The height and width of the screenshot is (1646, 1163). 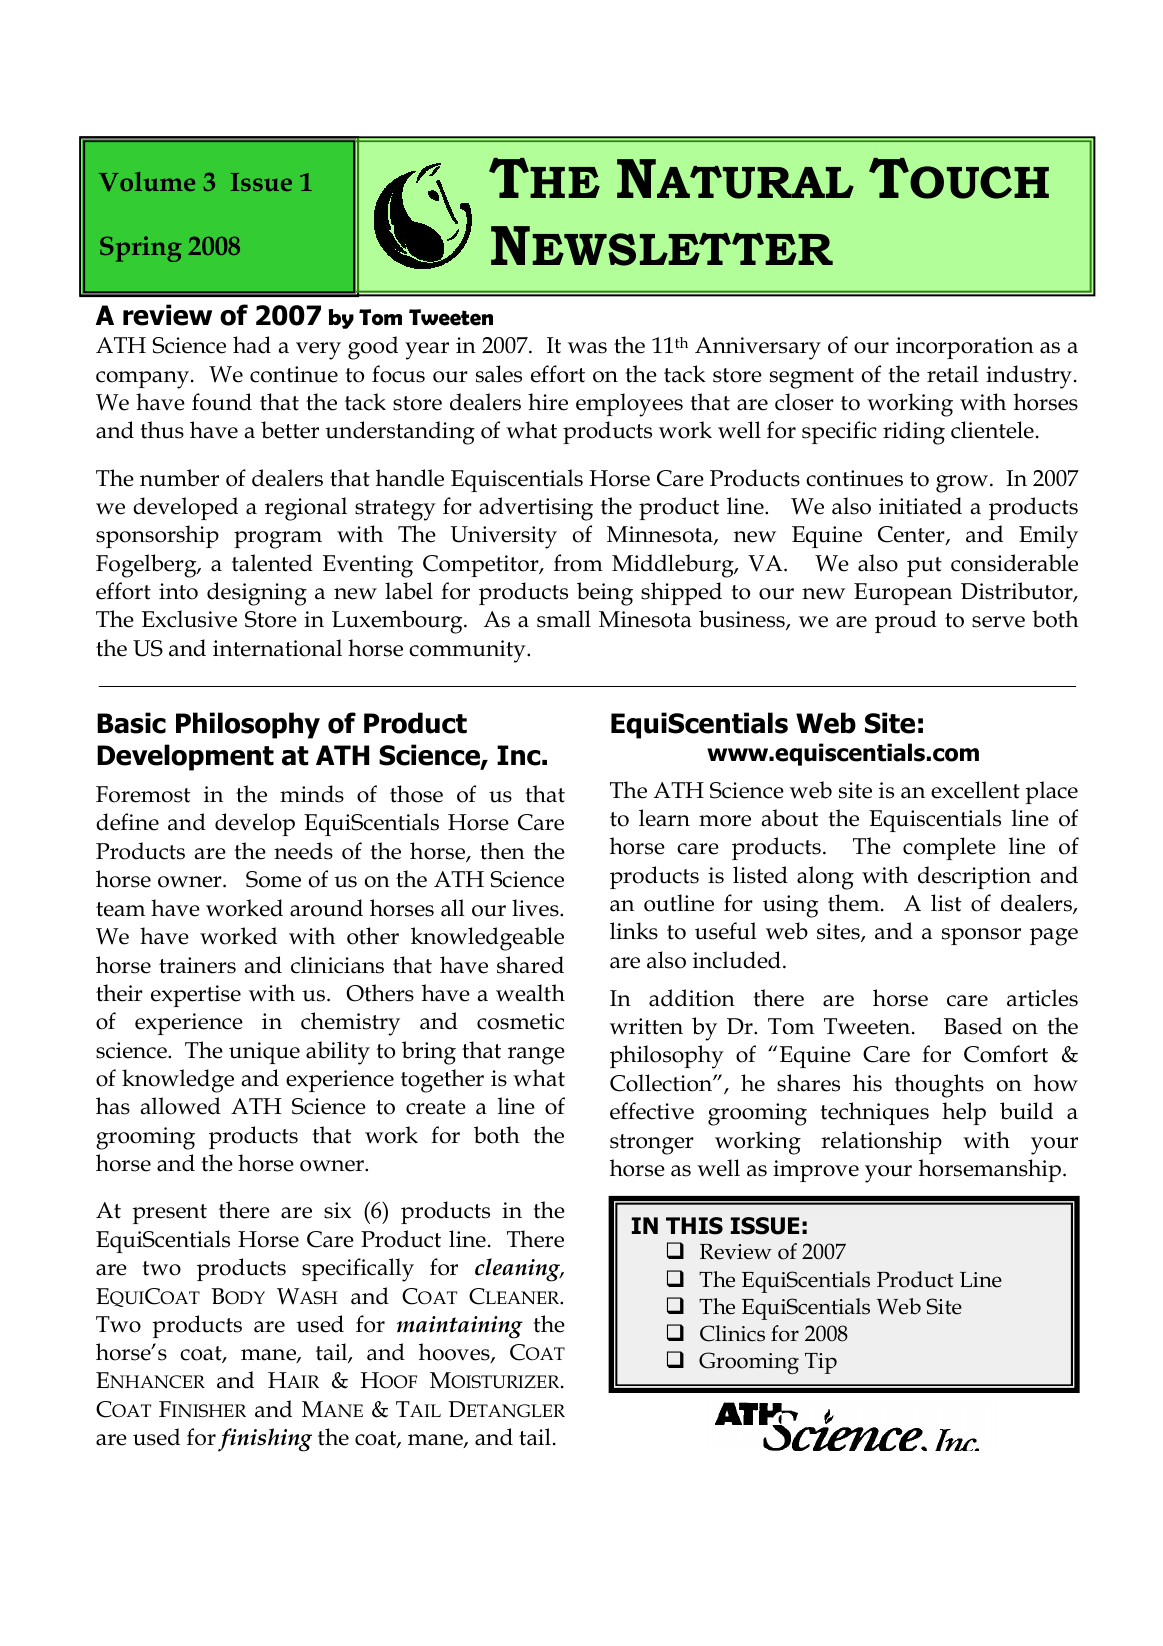 What do you see at coordinates (664, 818) in the screenshot?
I see `learn` at bounding box center [664, 818].
